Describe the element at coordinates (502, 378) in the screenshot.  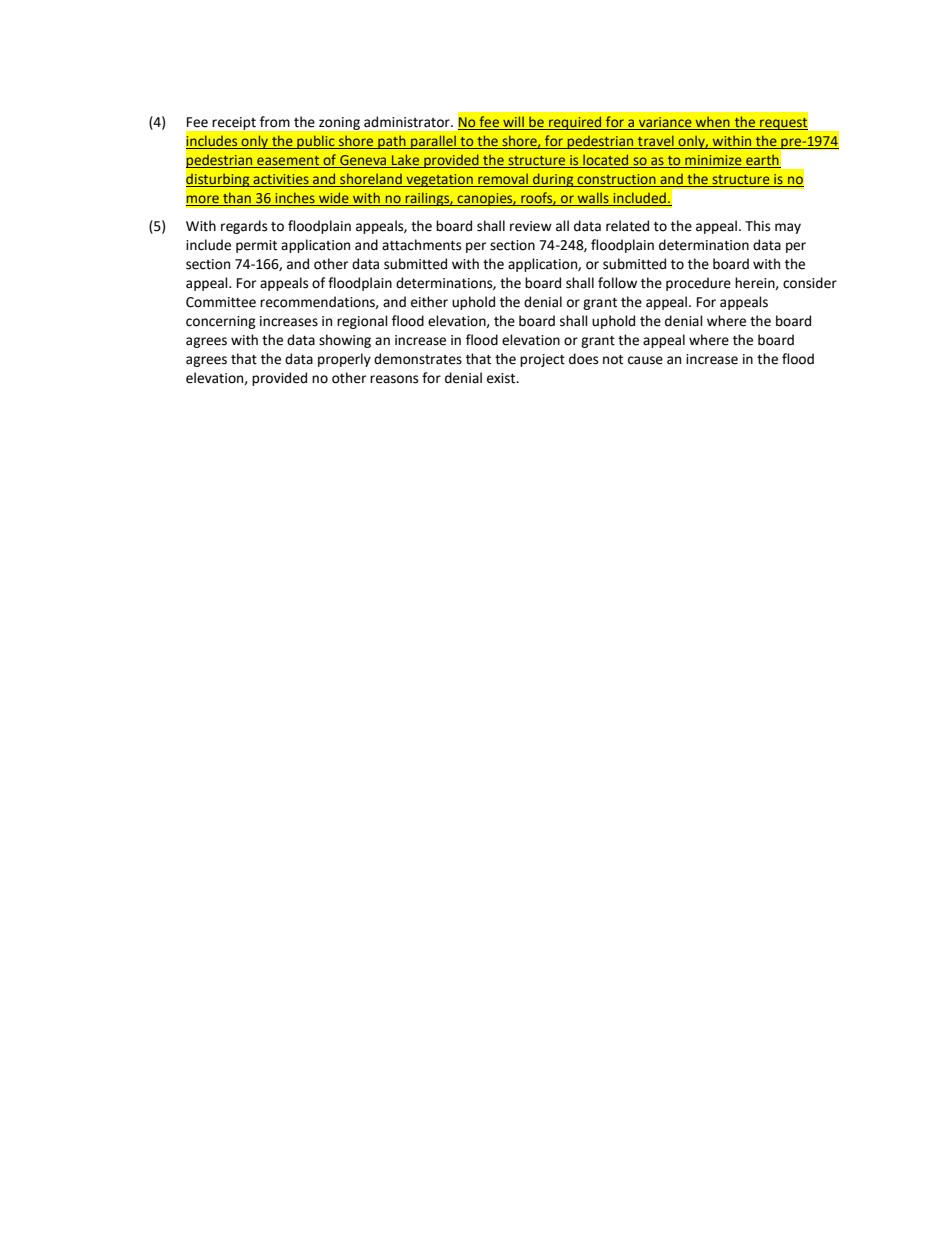
I see `exist` at that location.
